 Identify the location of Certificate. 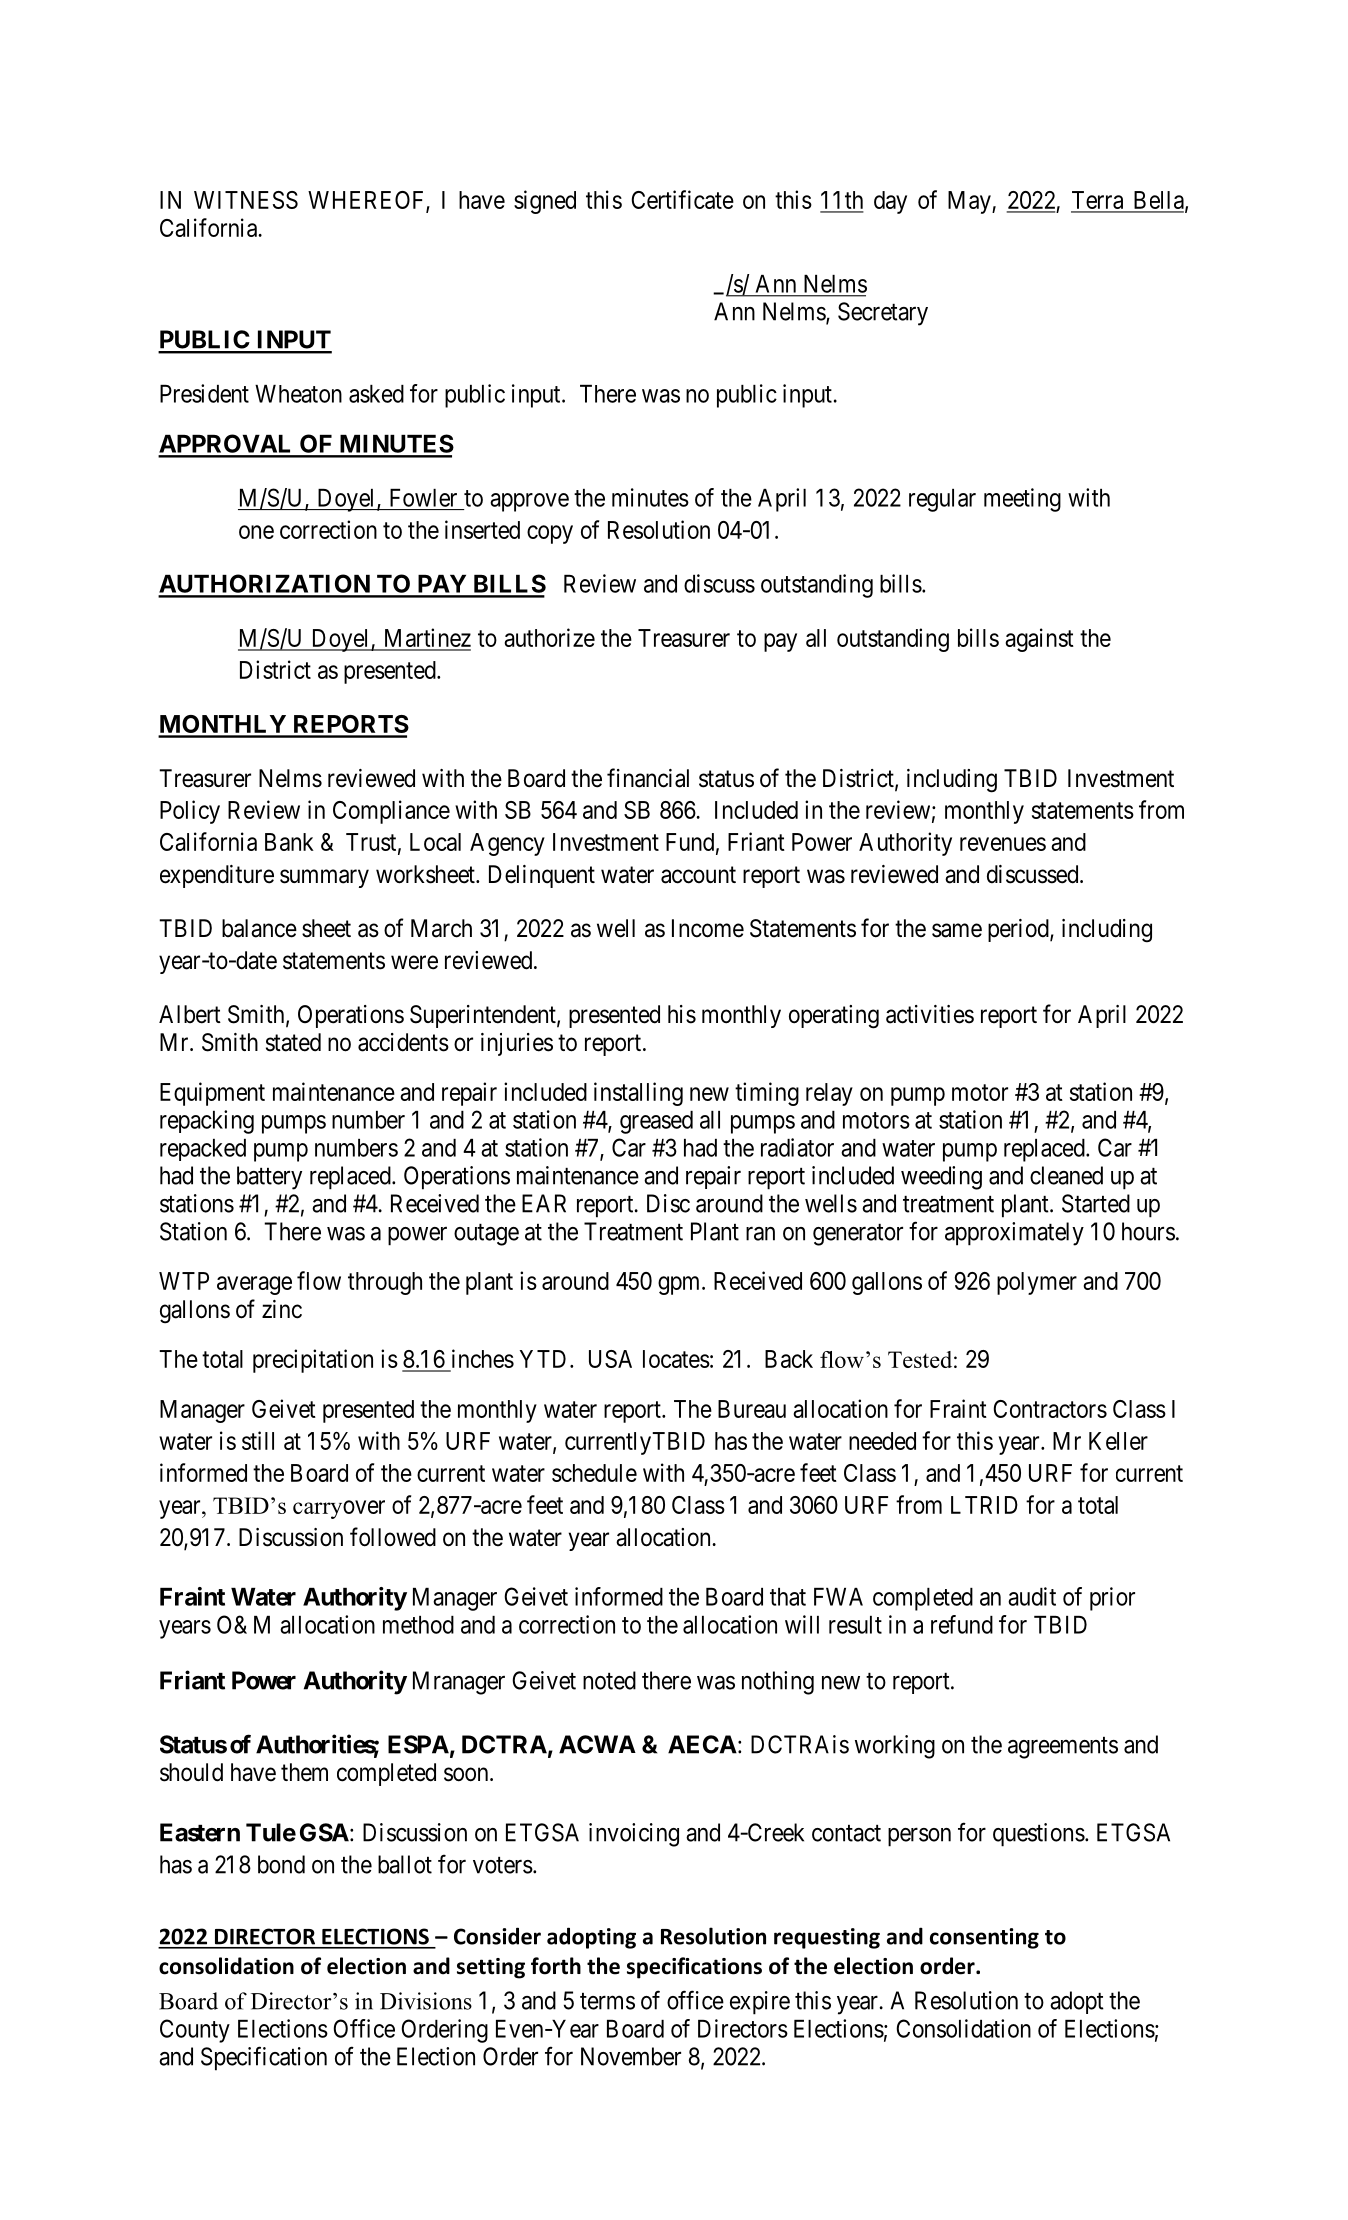
(682, 199).
